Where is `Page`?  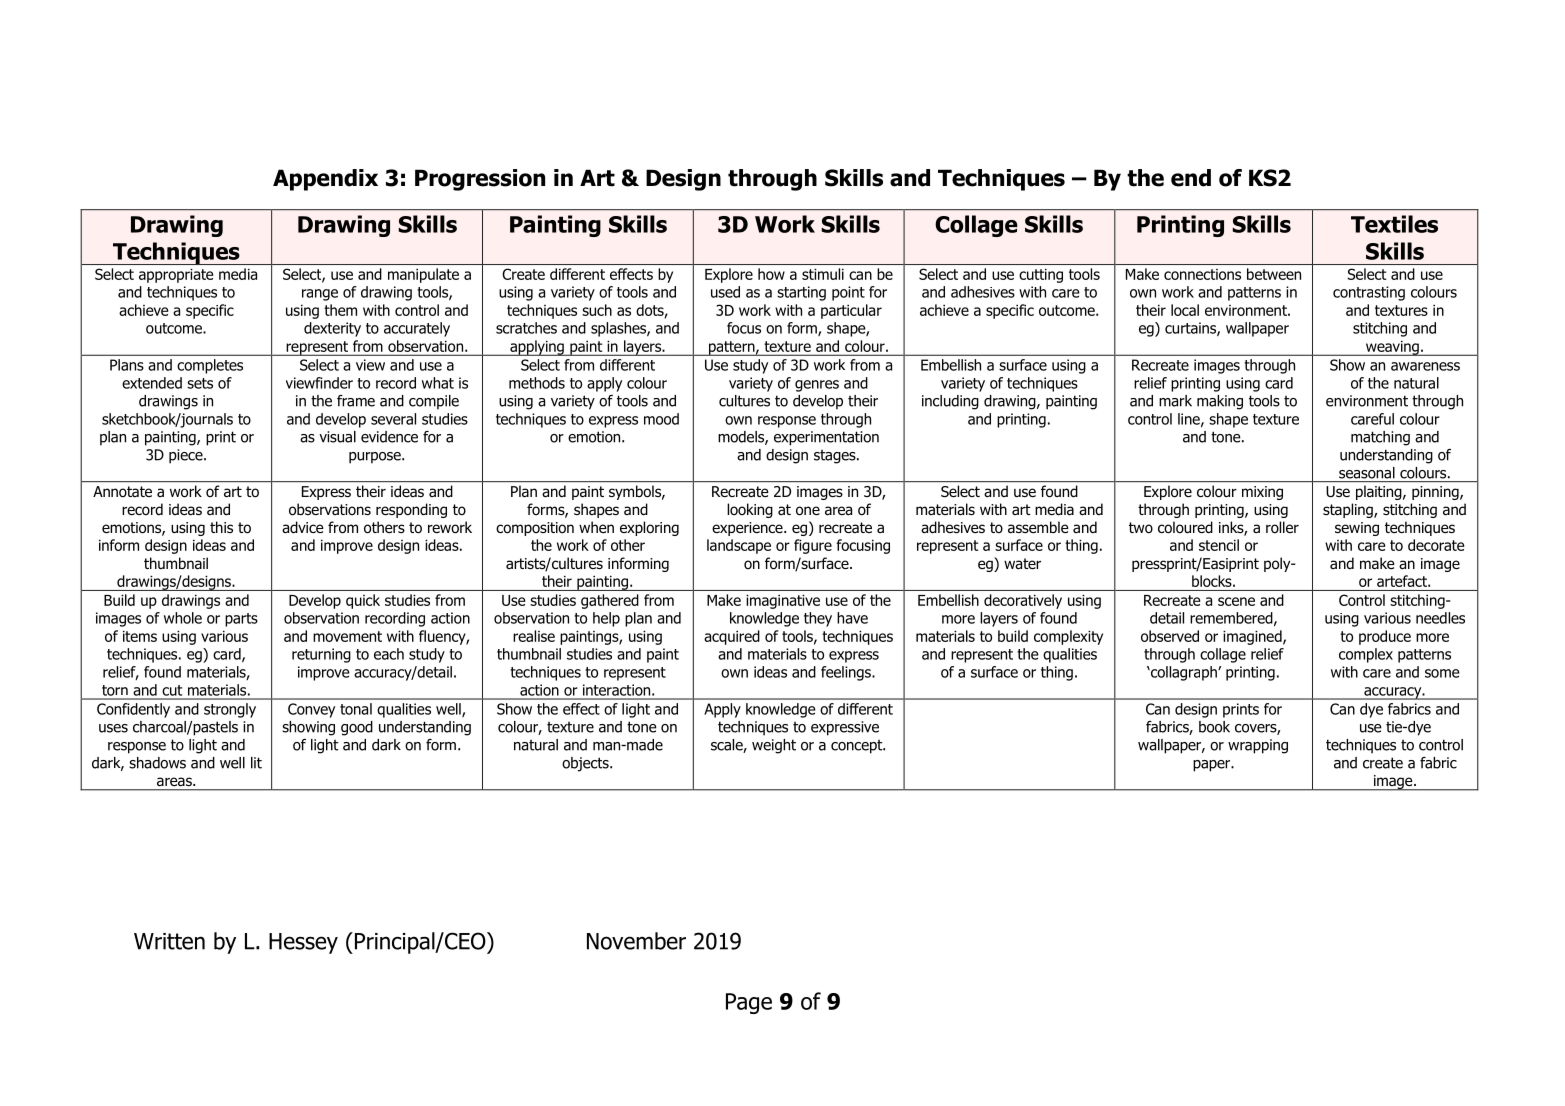 Page is located at coordinates (749, 1003).
